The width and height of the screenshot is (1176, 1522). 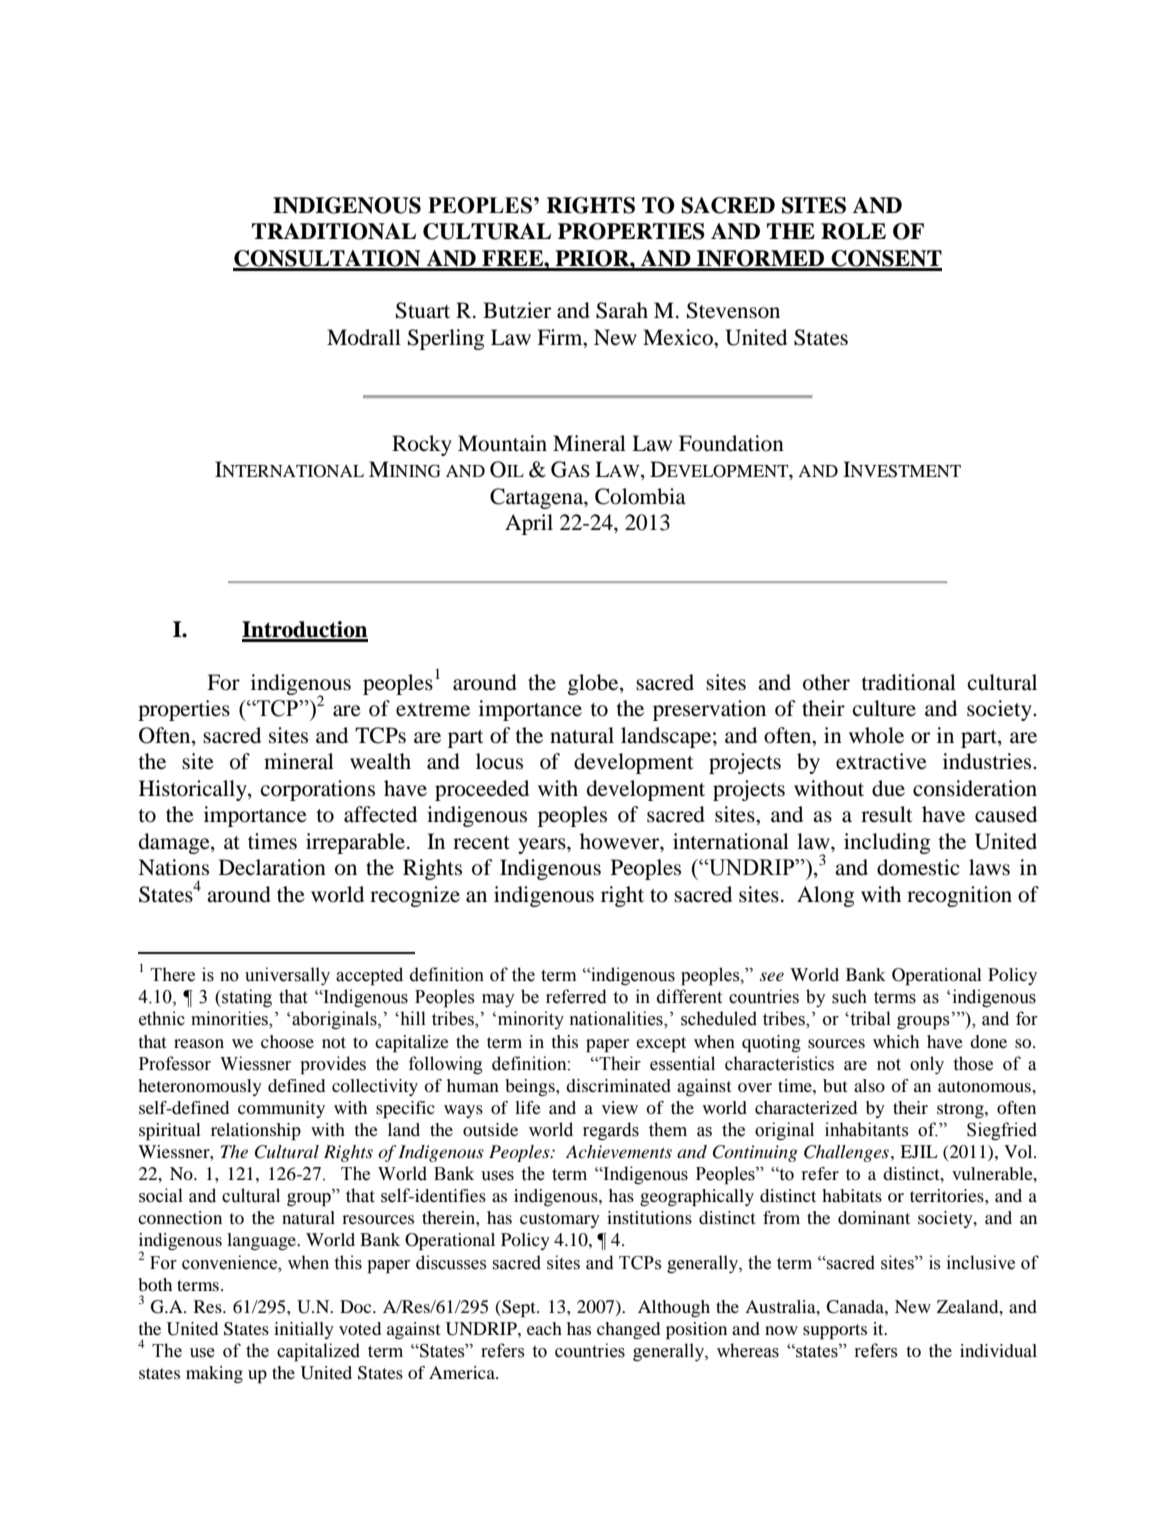 I want to click on Stuart, so click(x=423, y=310).
